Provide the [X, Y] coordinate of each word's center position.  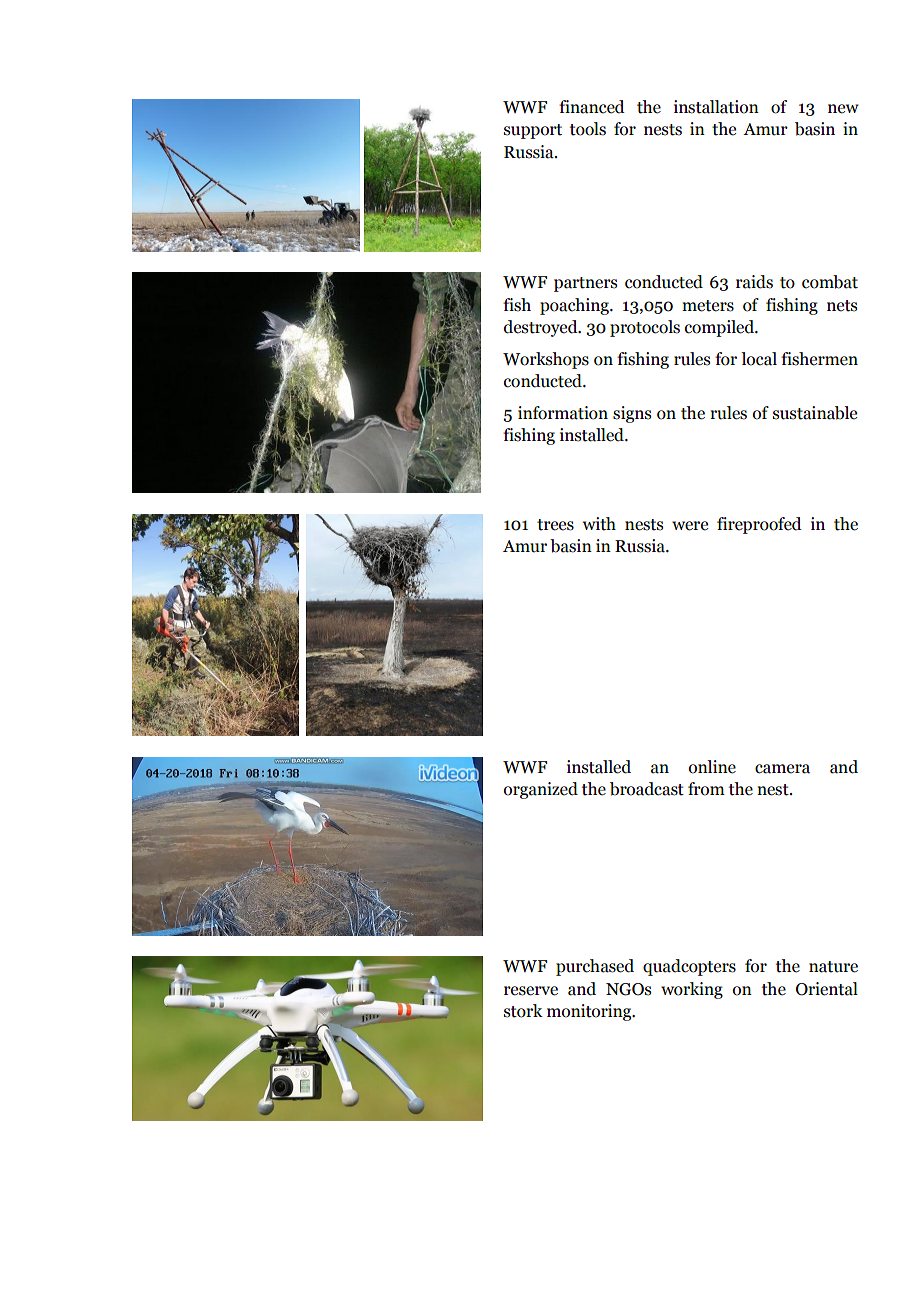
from [706, 789]
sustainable [815, 413]
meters [708, 306]
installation [716, 107]
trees [555, 525]
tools [588, 129]
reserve [531, 991]
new [843, 109]
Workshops [546, 360]
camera [782, 769]
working [692, 990]
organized [541, 790]
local [759, 359]
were [690, 526]
